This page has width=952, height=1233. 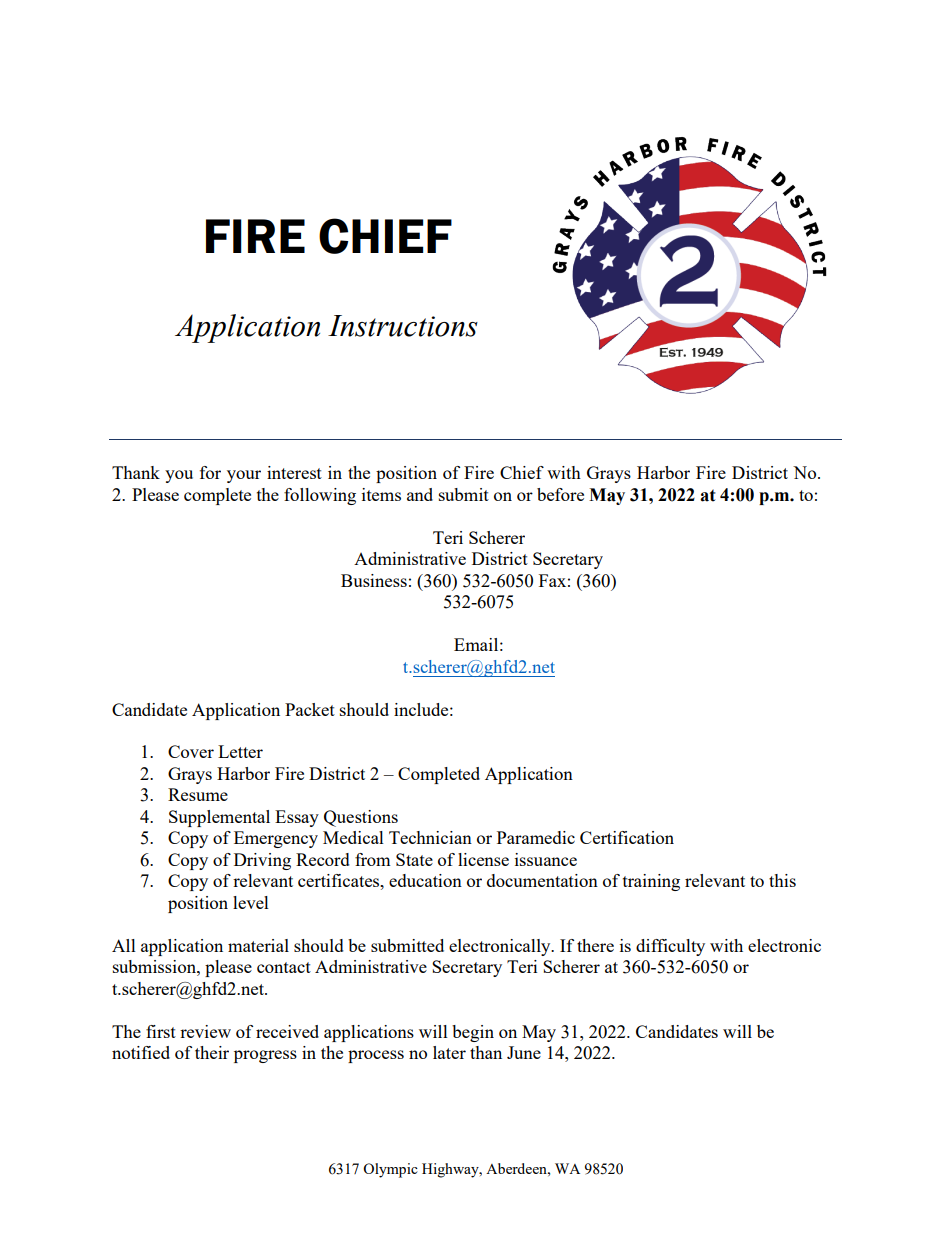 What do you see at coordinates (212, 1052) in the page?
I see `their` at bounding box center [212, 1052].
